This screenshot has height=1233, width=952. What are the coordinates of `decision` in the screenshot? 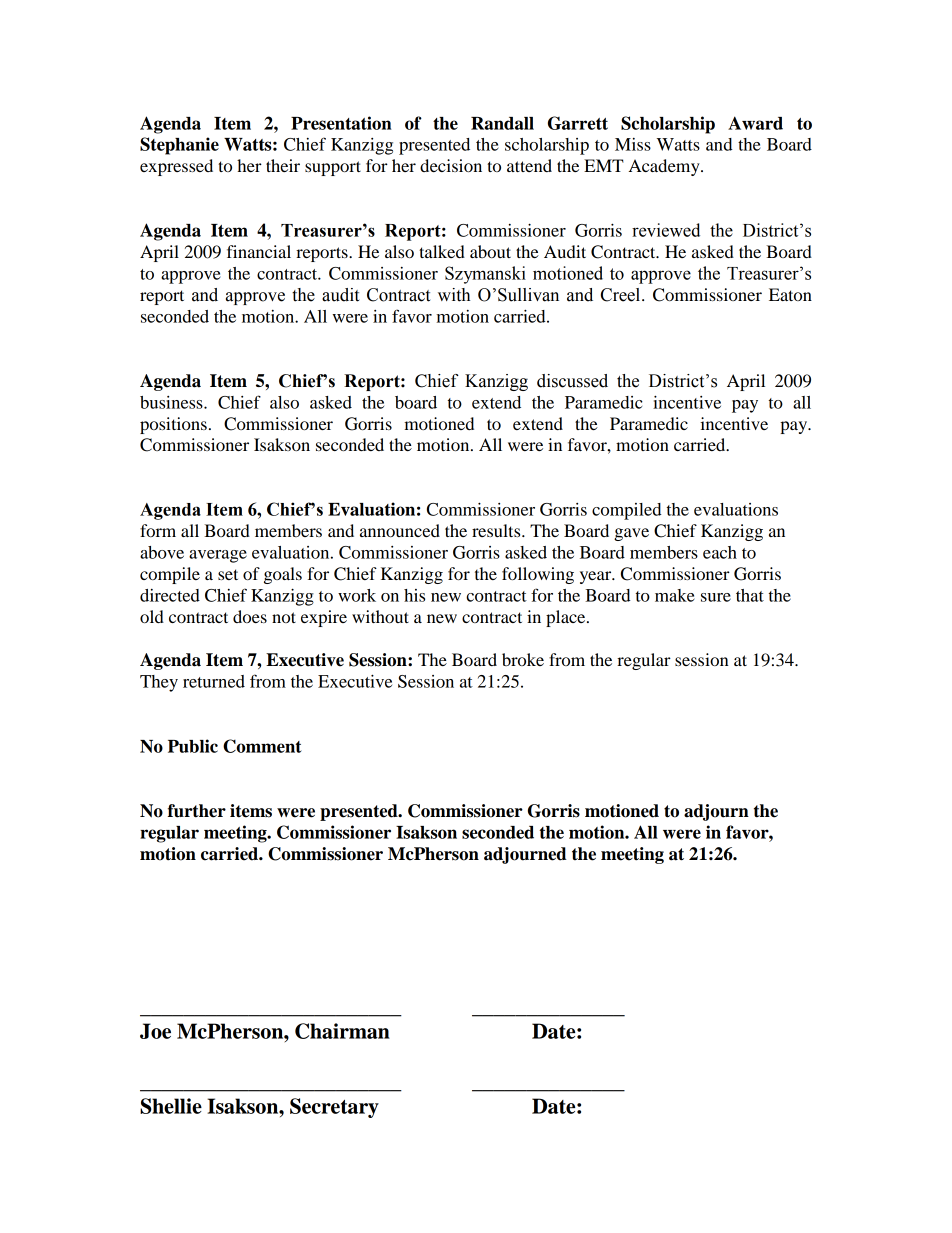 It's located at (451, 165).
